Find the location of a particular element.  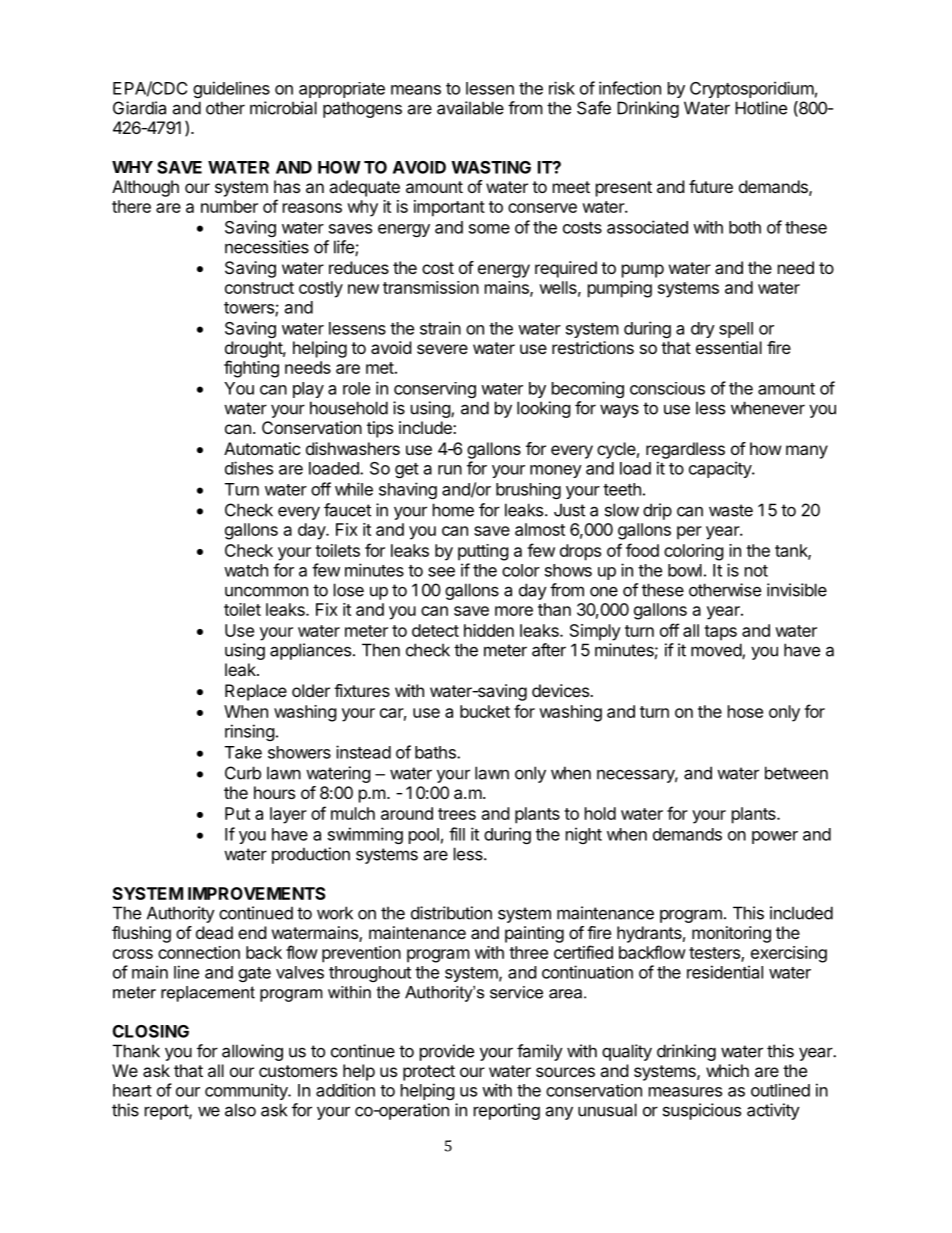

microbial is located at coordinates (283, 108).
